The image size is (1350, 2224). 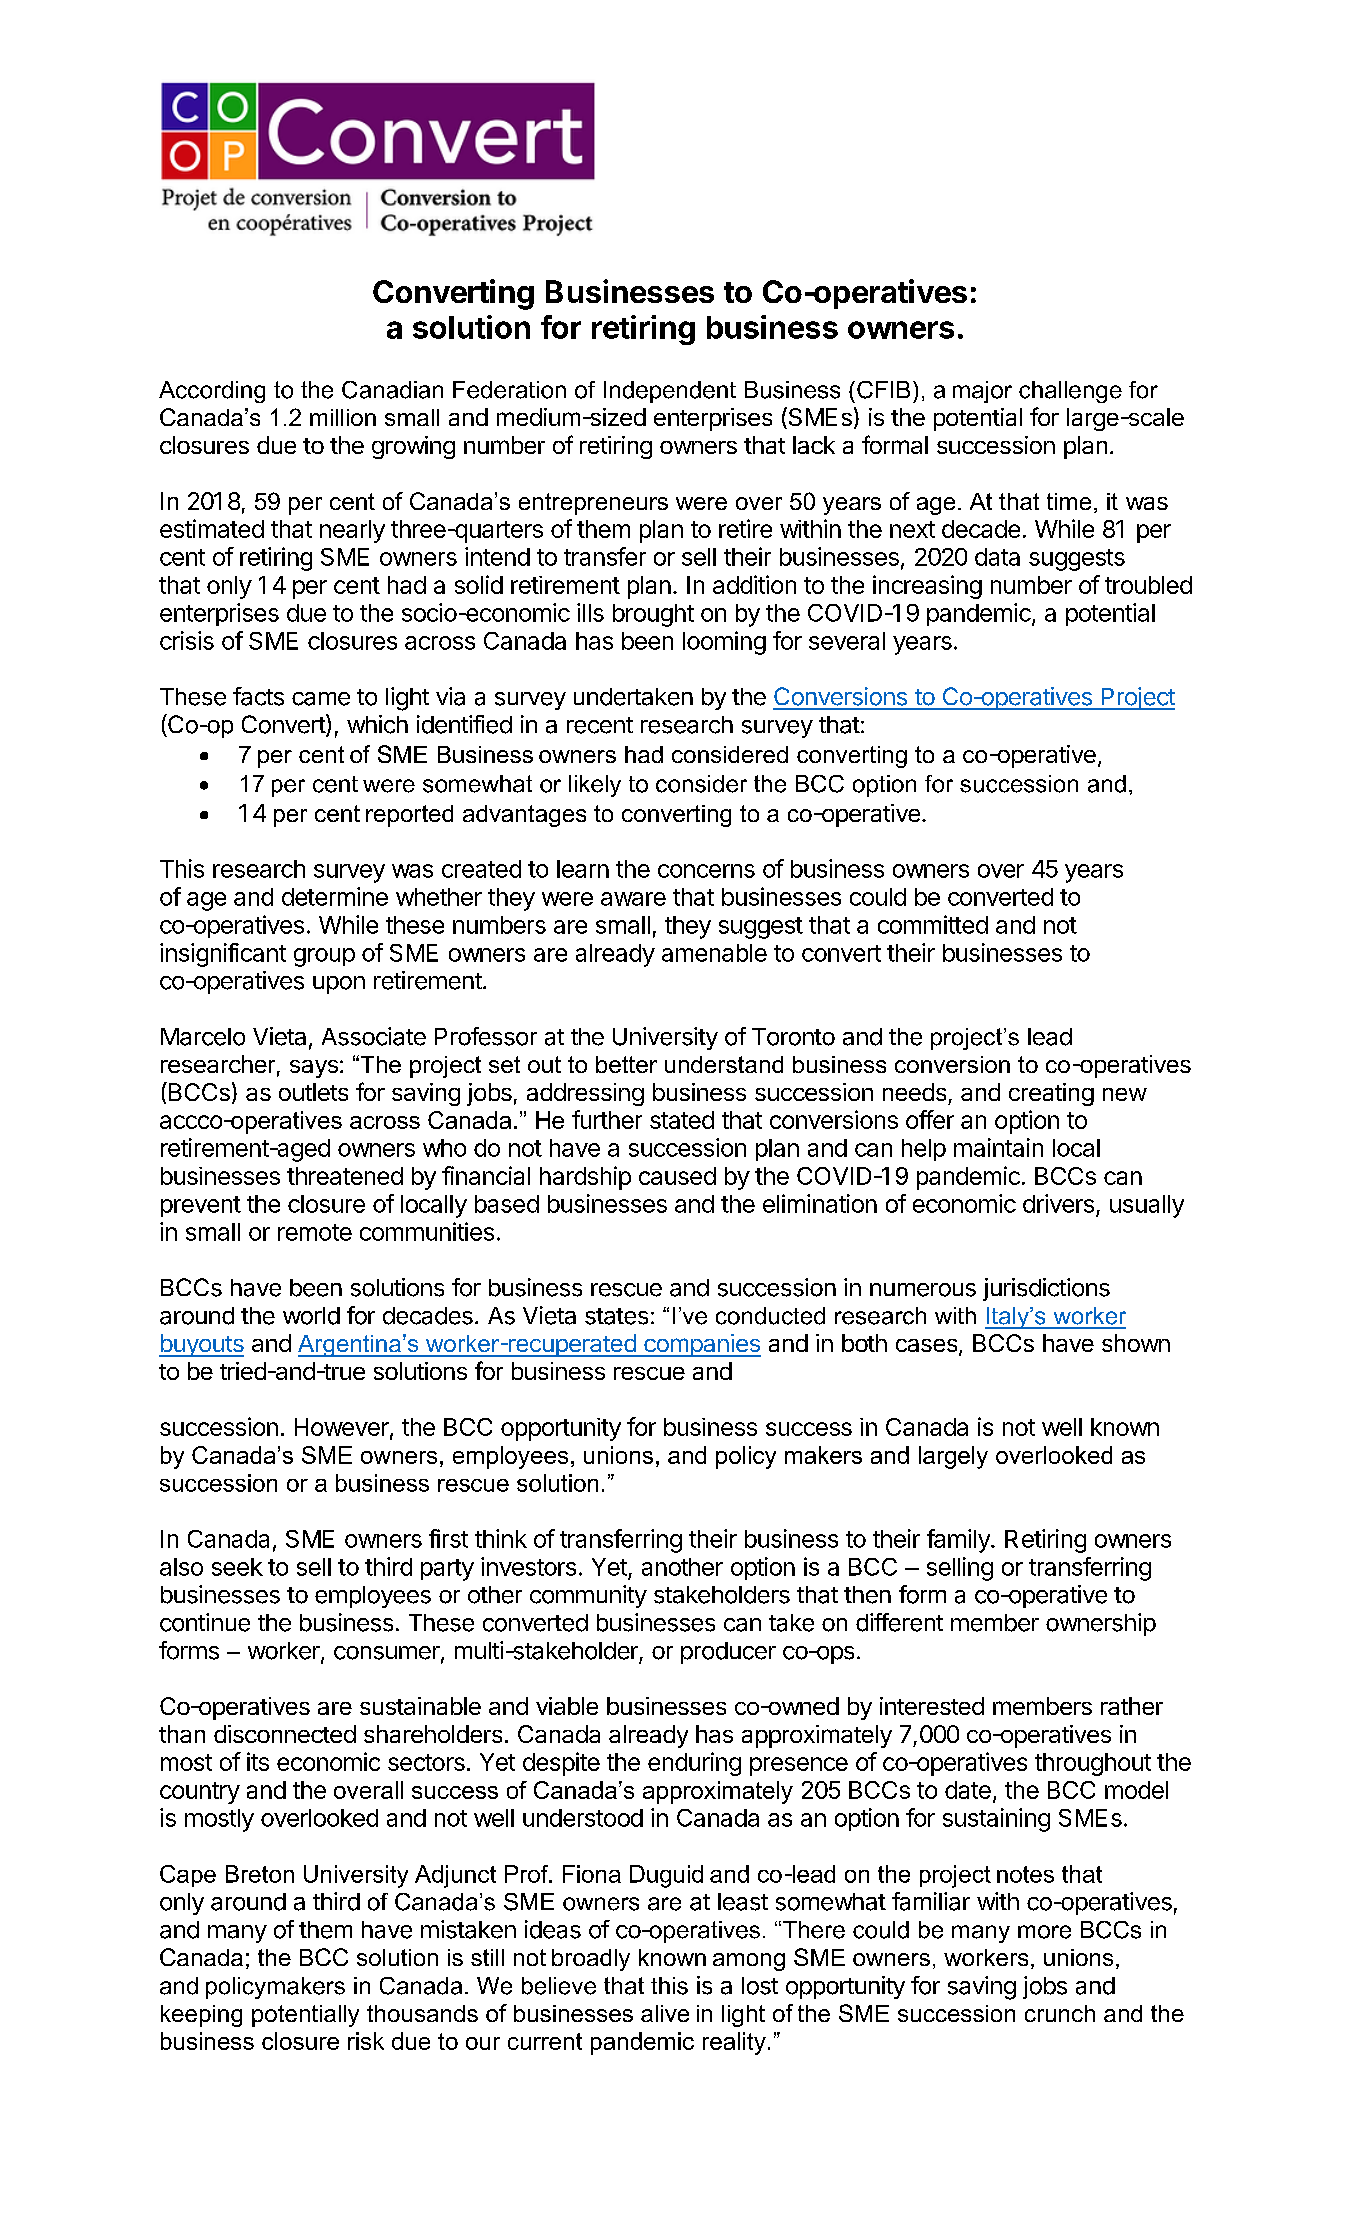 I want to click on challenge, so click(x=1070, y=392).
